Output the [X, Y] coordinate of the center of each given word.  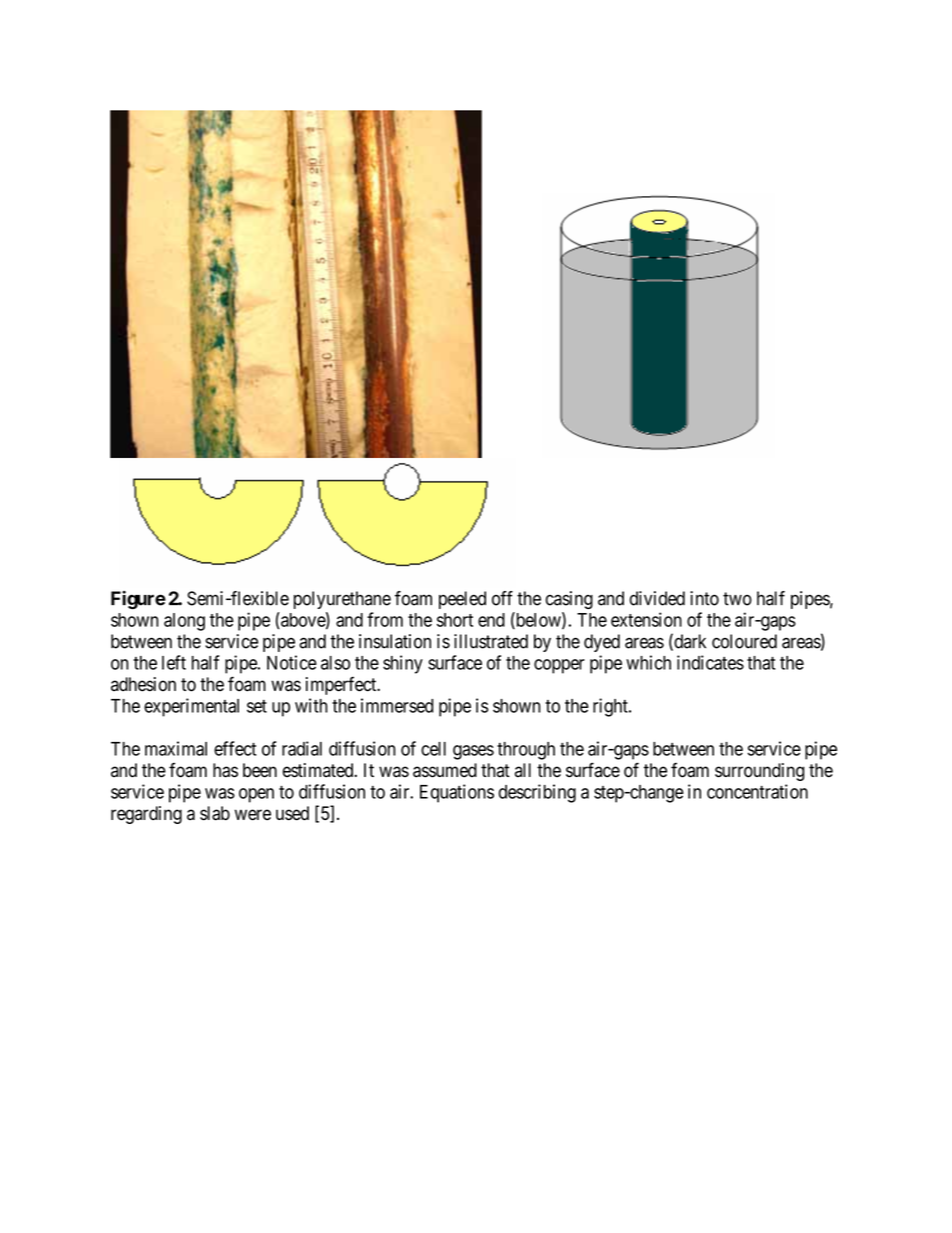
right [611, 707]
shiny [403, 664]
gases [473, 752]
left [174, 662]
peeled [462, 600]
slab [215, 813]
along [184, 622]
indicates [710, 662]
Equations [457, 793]
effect [235, 748]
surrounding [759, 772]
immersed [397, 705]
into [704, 598]
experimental [191, 707]
